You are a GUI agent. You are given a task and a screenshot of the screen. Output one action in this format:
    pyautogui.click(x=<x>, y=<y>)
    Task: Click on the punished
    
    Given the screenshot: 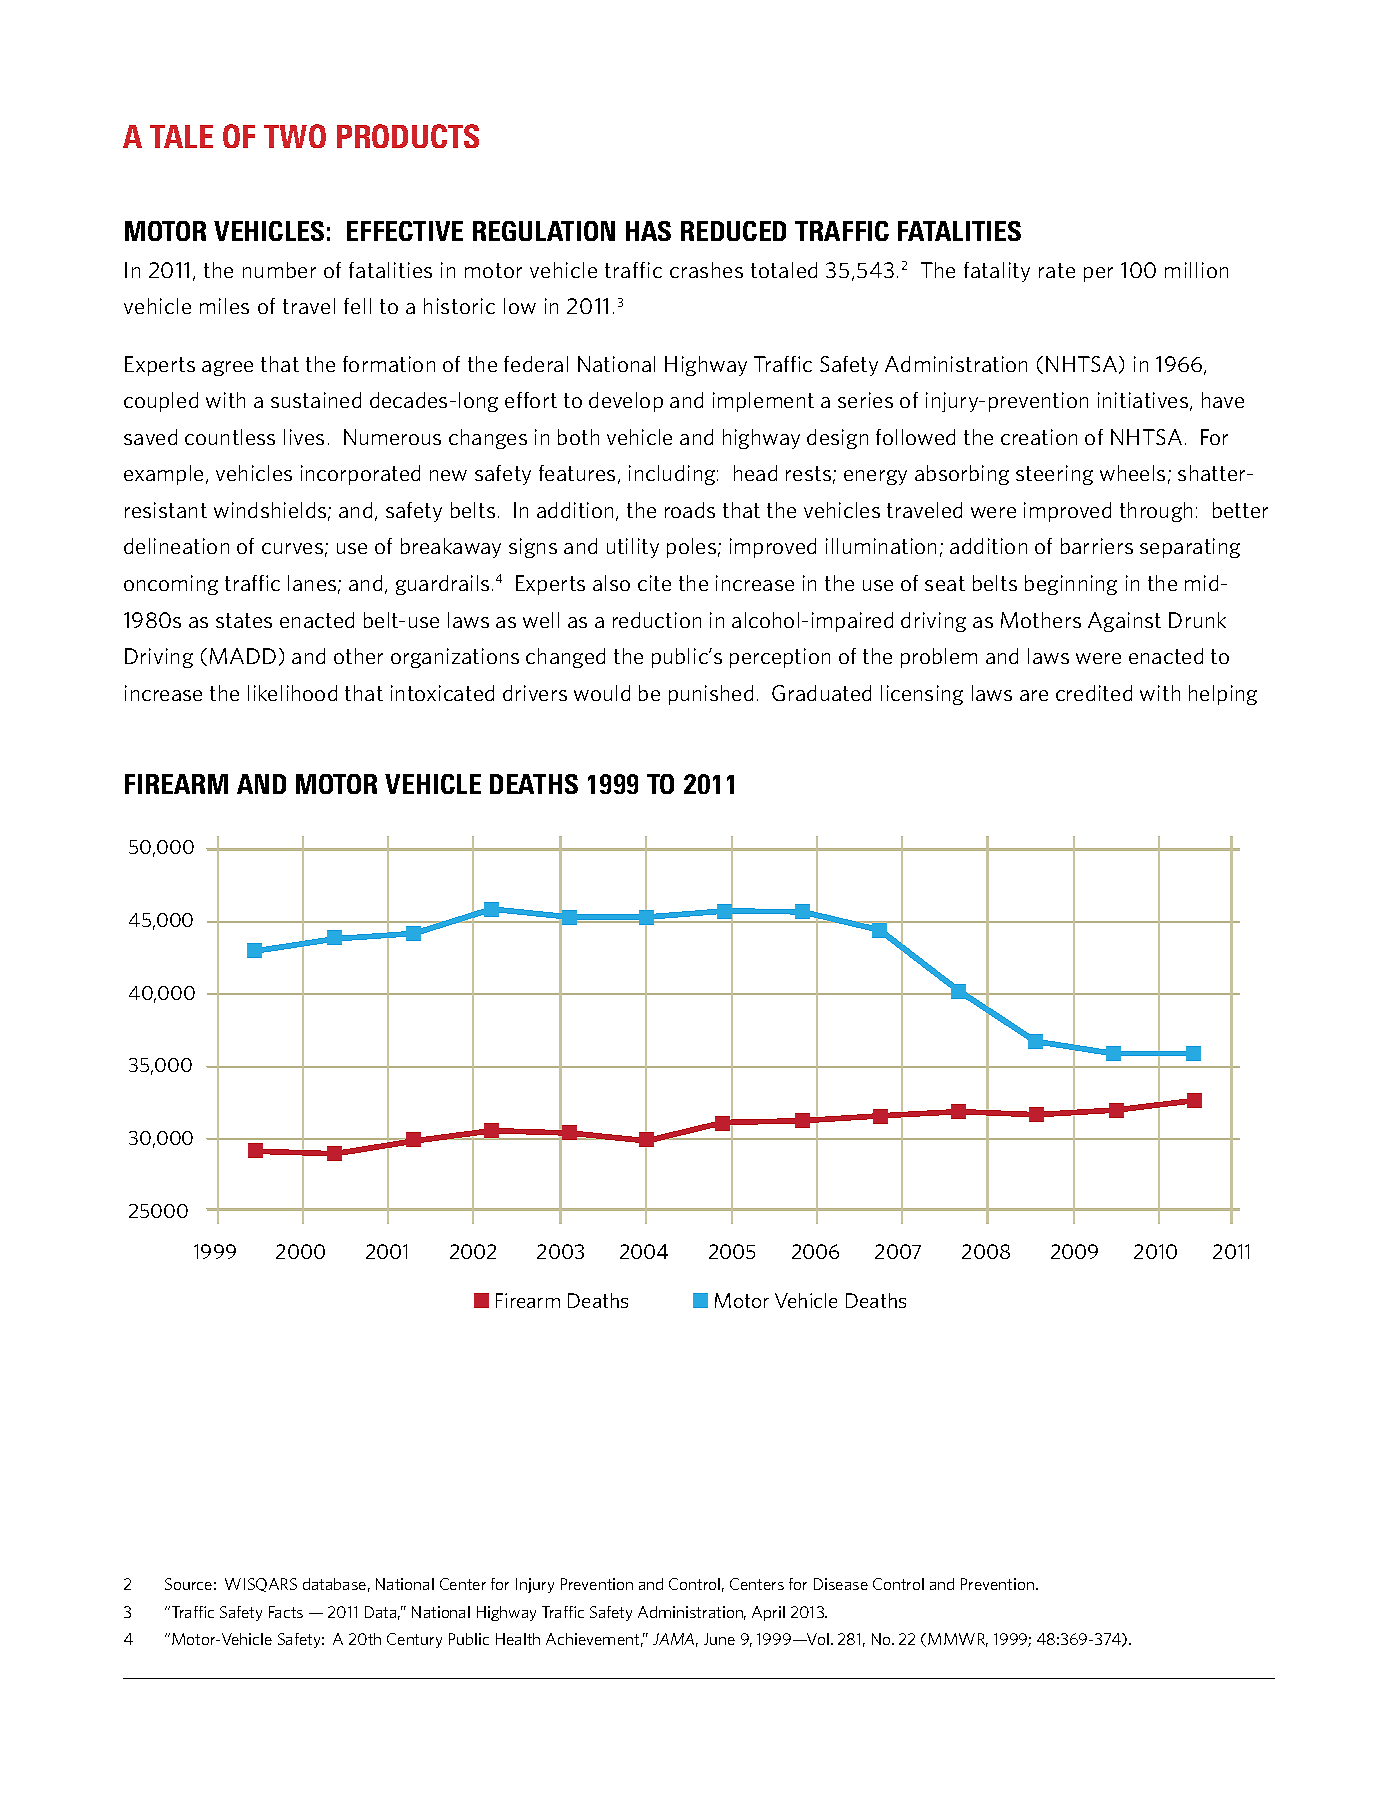 What is the action you would take?
    pyautogui.click(x=711, y=695)
